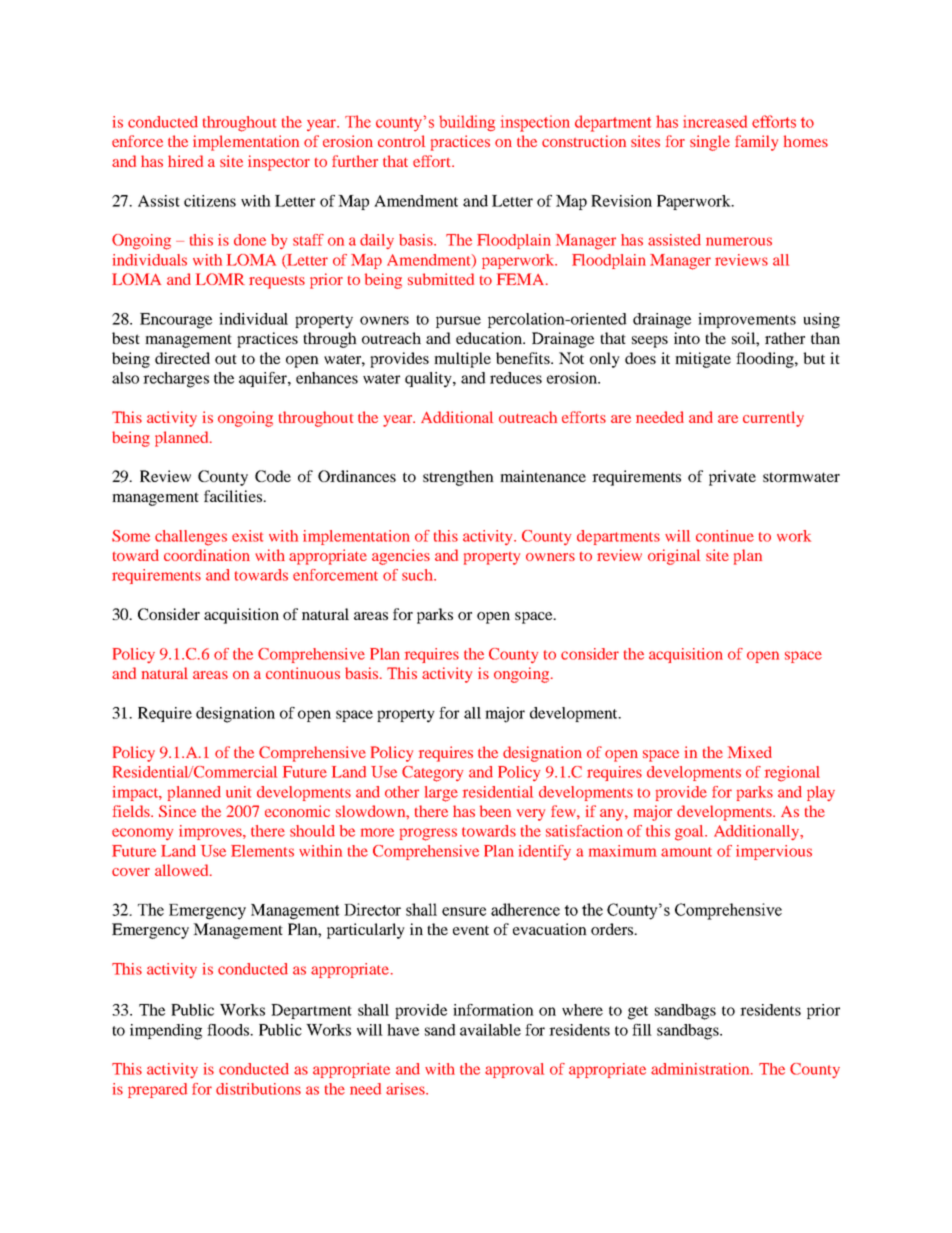 This document has height=1233, width=952. I want to click on approval, so click(514, 1070).
